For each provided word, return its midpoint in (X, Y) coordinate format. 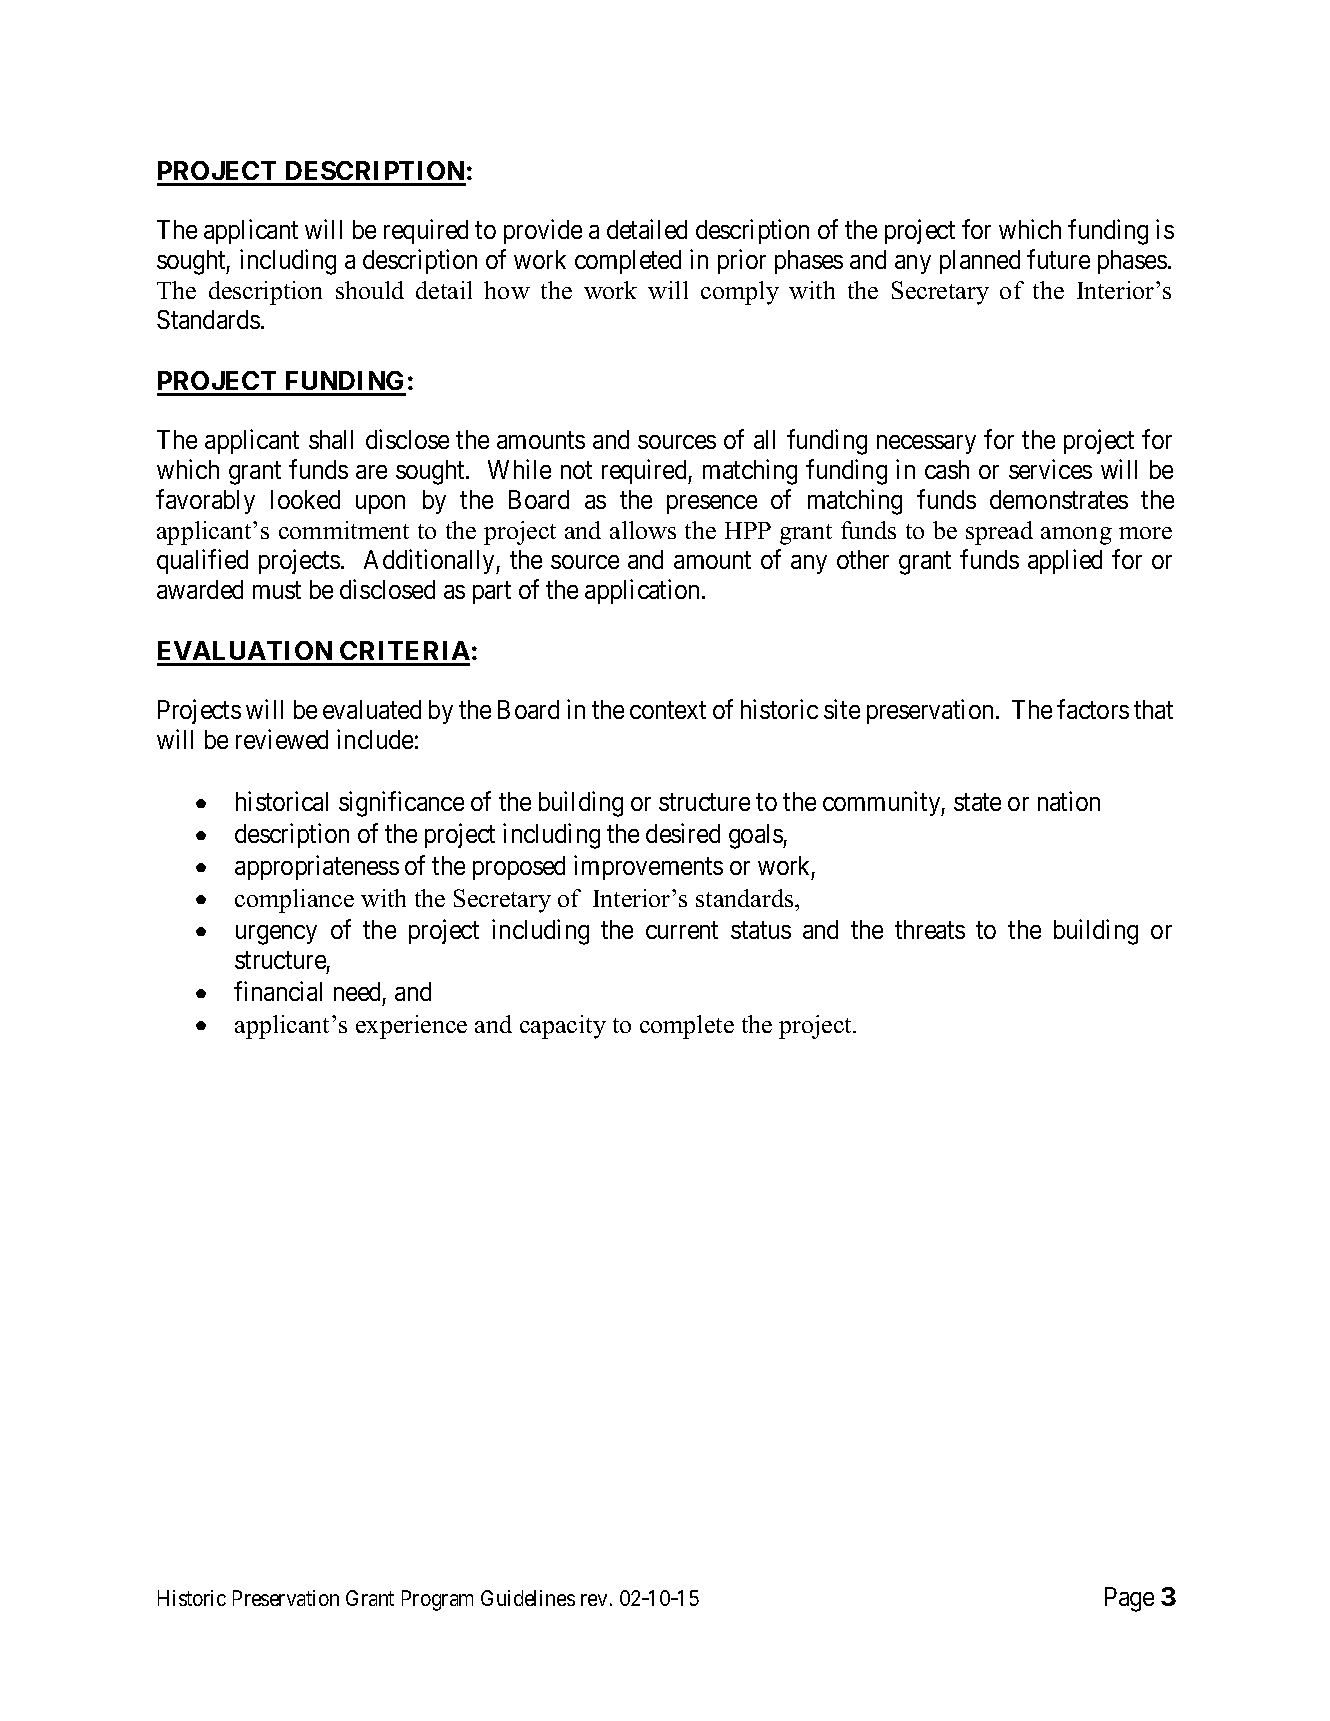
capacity (563, 1027)
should (370, 290)
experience (411, 1027)
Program (437, 1600)
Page (1129, 1599)
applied (1065, 562)
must (277, 590)
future (1058, 259)
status (761, 930)
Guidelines (528, 1598)
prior (742, 262)
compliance (294, 901)
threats (930, 929)
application (644, 592)
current (682, 930)
